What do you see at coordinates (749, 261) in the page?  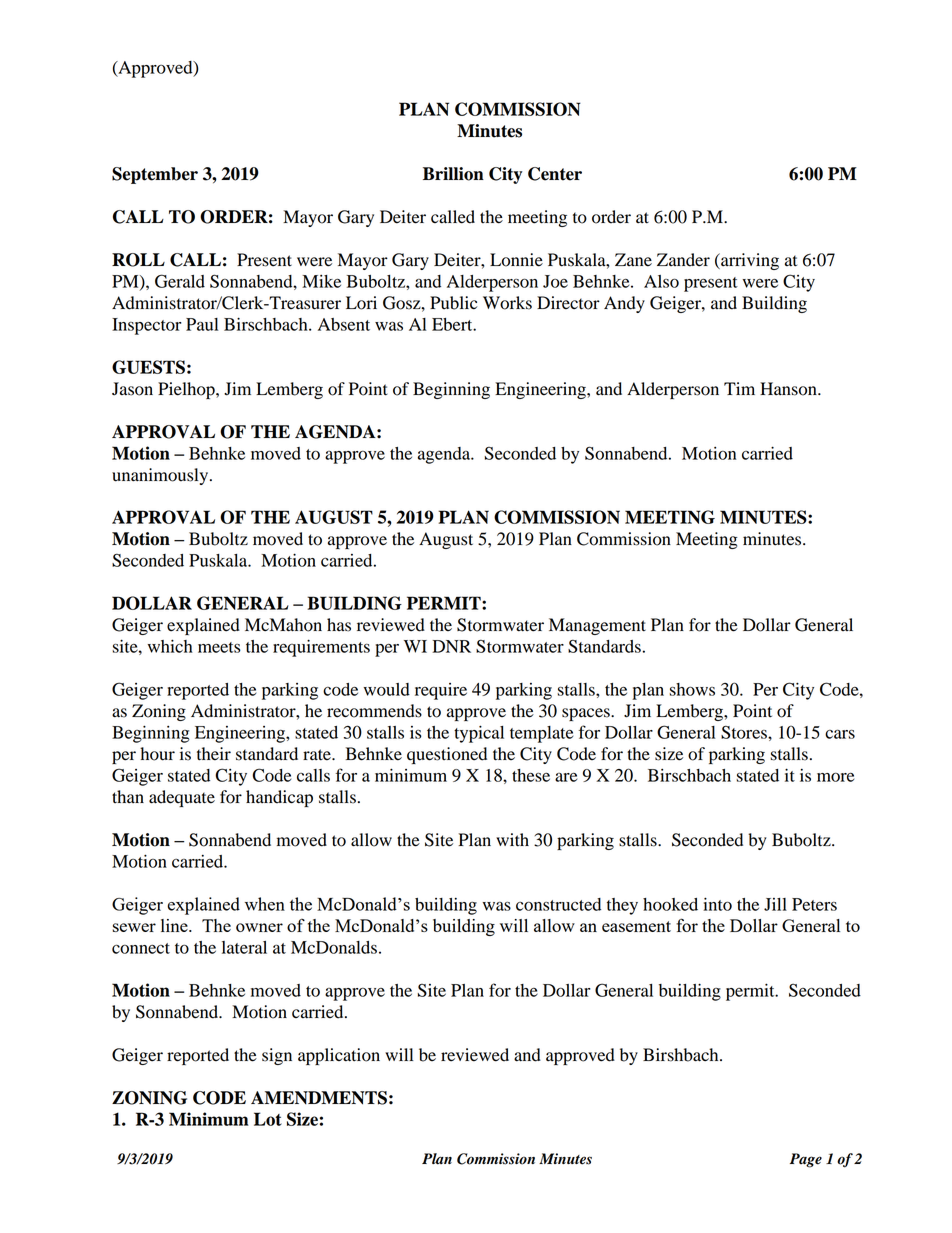 I see `arriving` at bounding box center [749, 261].
